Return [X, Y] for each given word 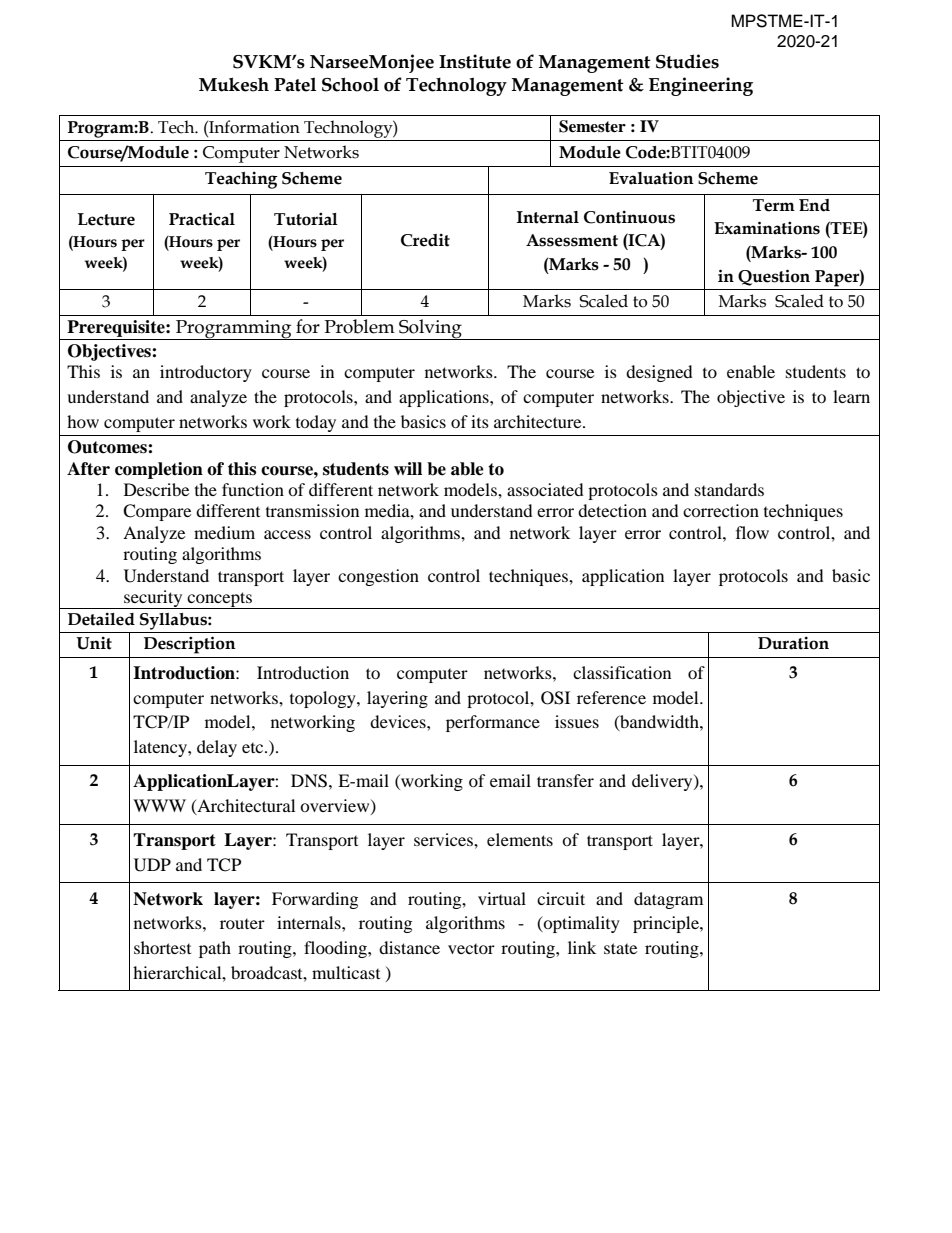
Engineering [701, 86]
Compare [157, 512]
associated [545, 489]
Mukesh [234, 84]
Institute [475, 61]
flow [752, 532]
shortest [162, 947]
